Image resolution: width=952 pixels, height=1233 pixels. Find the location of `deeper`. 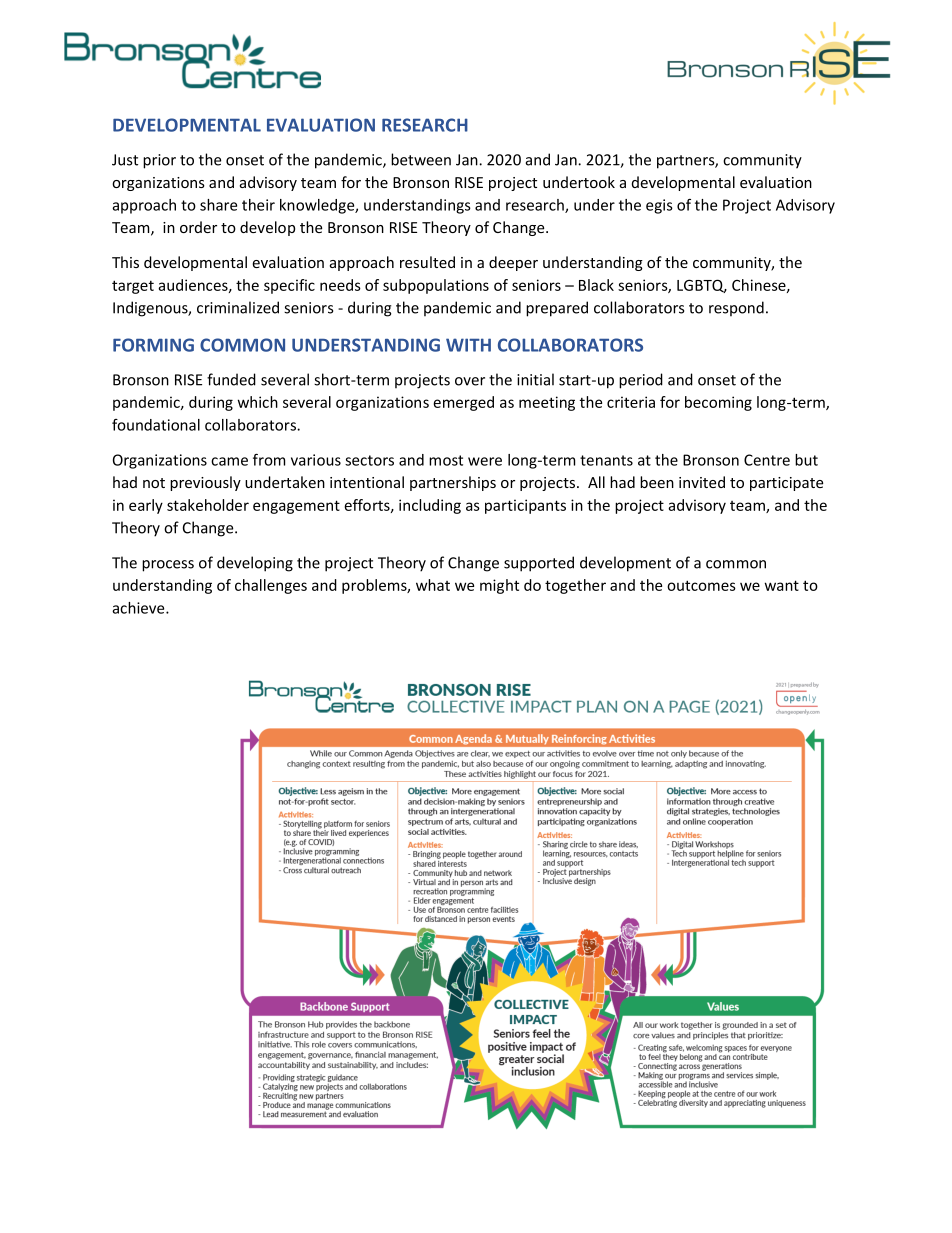

deeper is located at coordinates (513, 263).
